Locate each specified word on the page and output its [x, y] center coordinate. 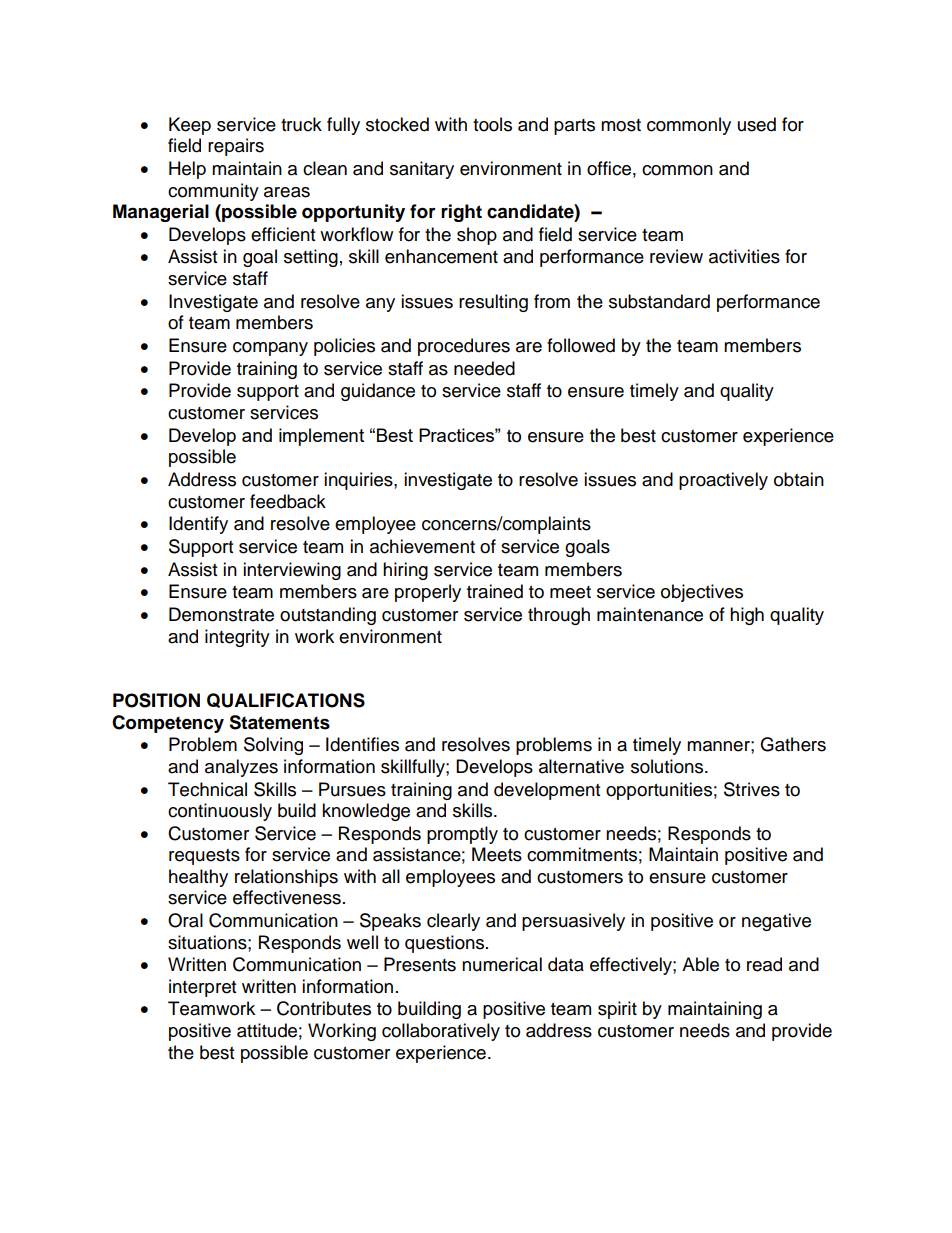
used [757, 124]
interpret [202, 988]
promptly [462, 835]
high [747, 616]
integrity [237, 638]
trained [495, 591]
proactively [723, 481]
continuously [220, 812]
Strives [752, 789]
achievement [422, 546]
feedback [288, 501]
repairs [236, 147]
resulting [493, 303]
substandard [659, 301]
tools [492, 124]
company [270, 349]
